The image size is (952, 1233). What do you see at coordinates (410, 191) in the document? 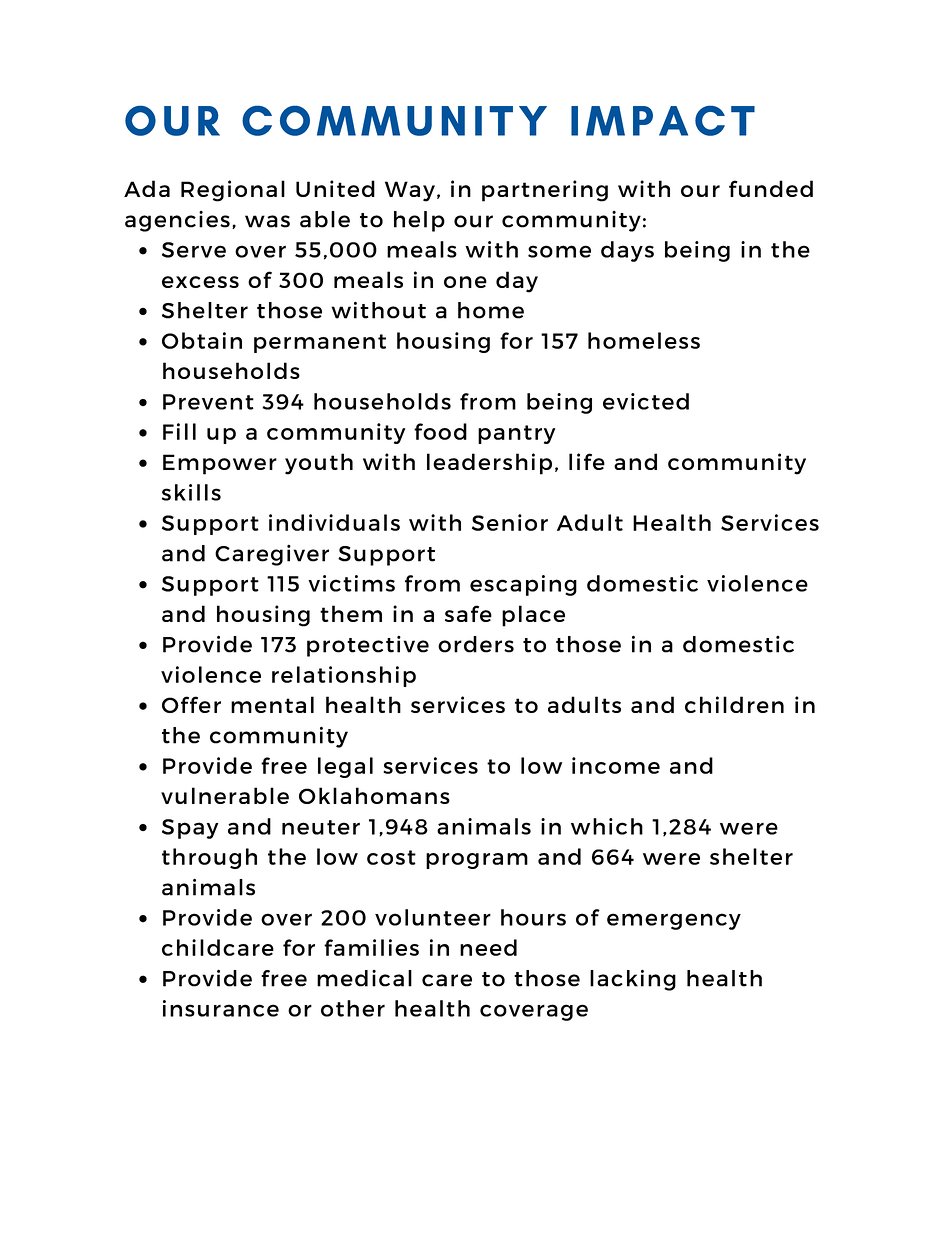
I see `Way` at bounding box center [410, 191].
